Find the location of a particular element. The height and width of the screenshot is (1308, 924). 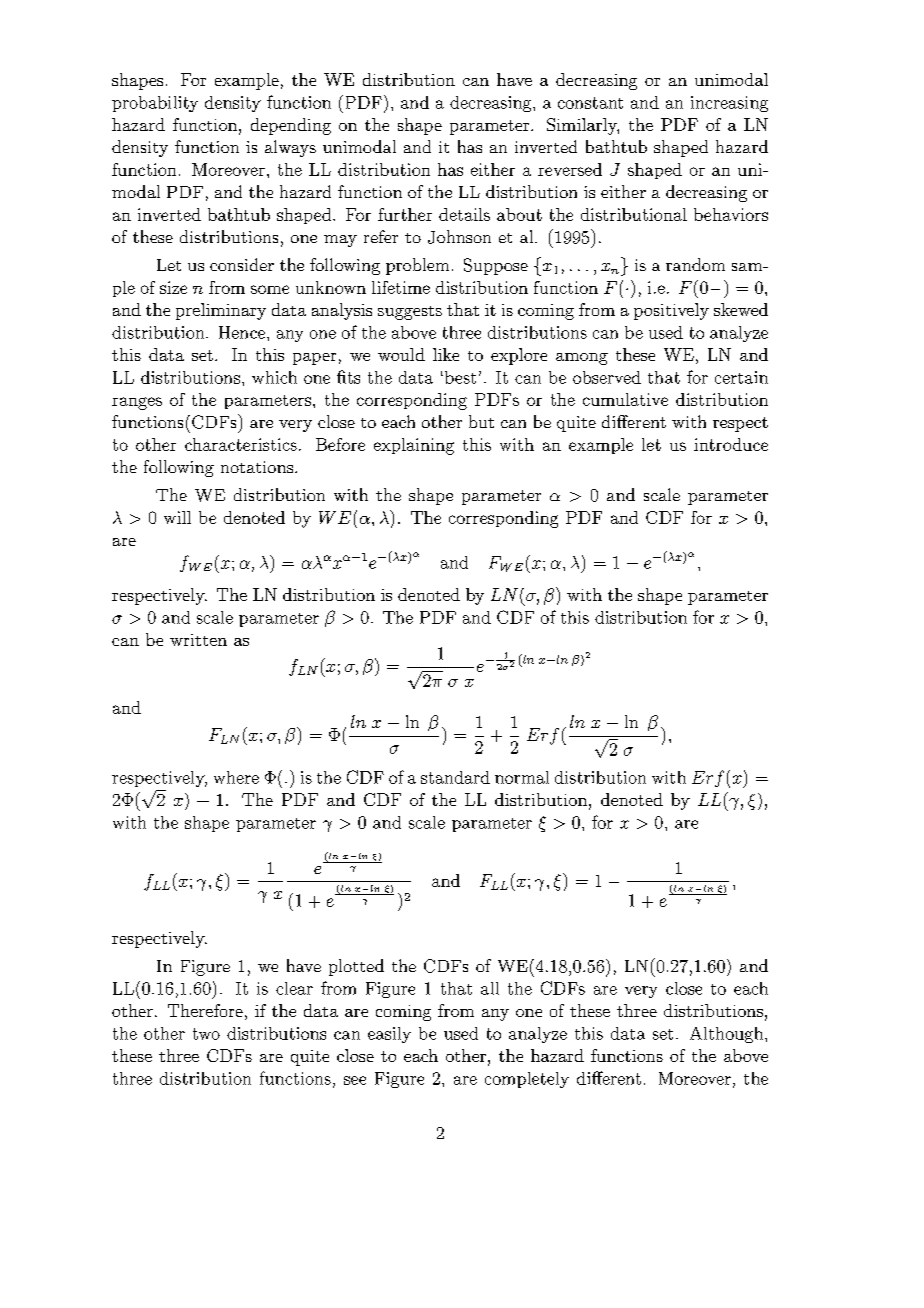

Although is located at coordinates (728, 1035).
